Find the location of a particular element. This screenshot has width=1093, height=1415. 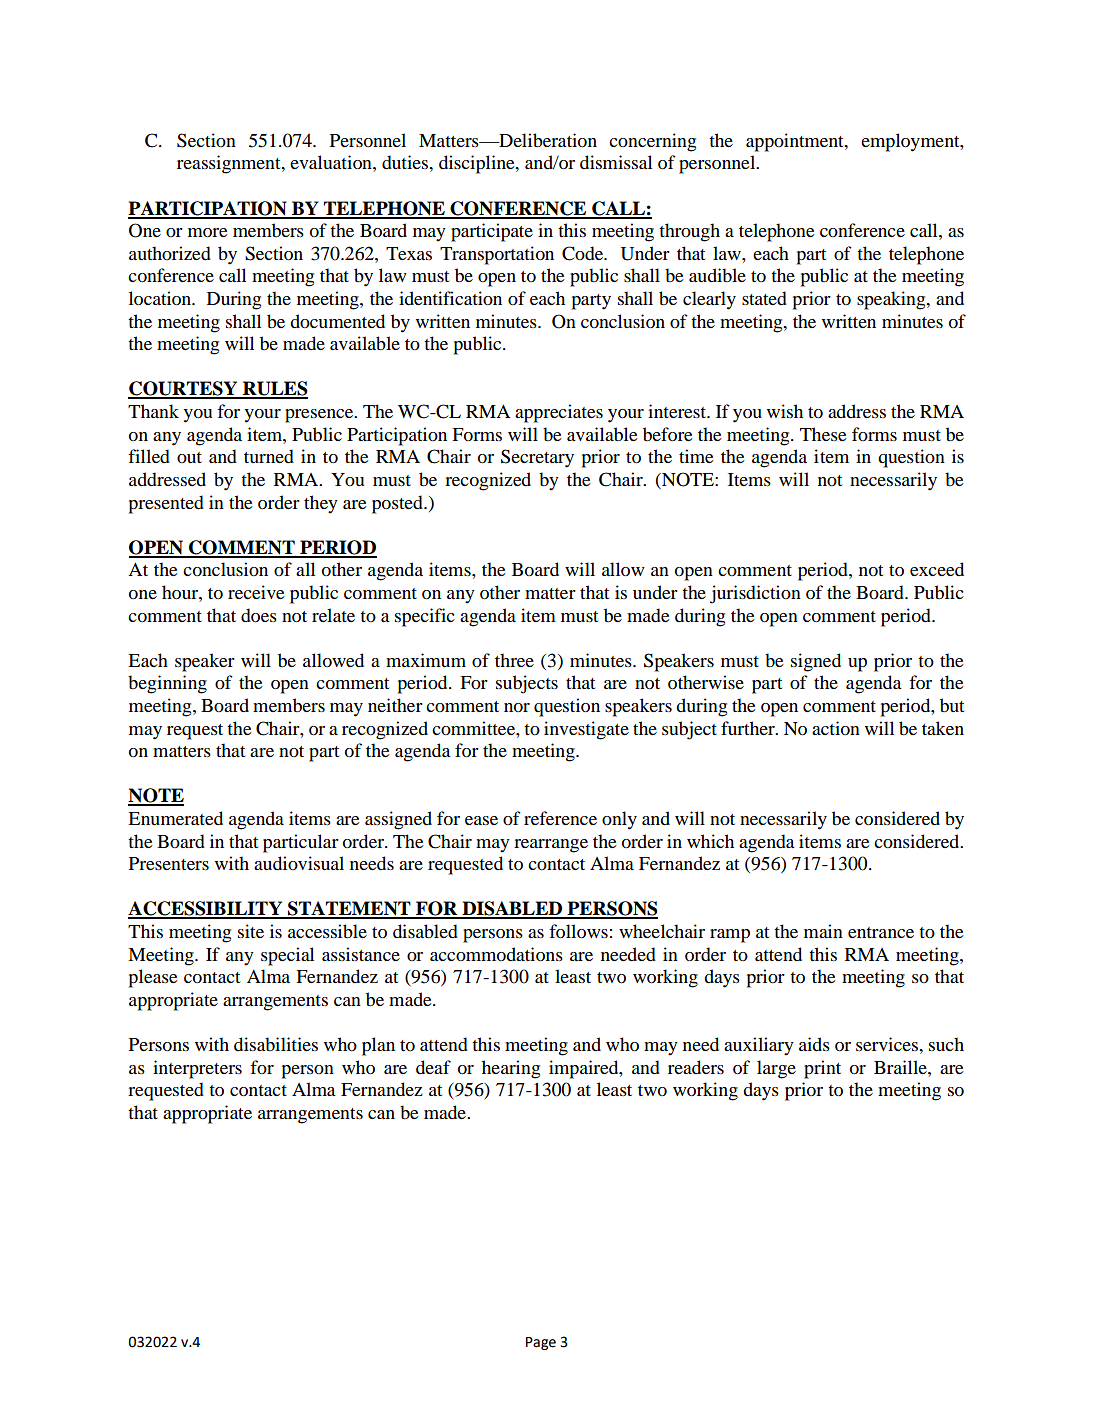

dismissal is located at coordinates (616, 162).
